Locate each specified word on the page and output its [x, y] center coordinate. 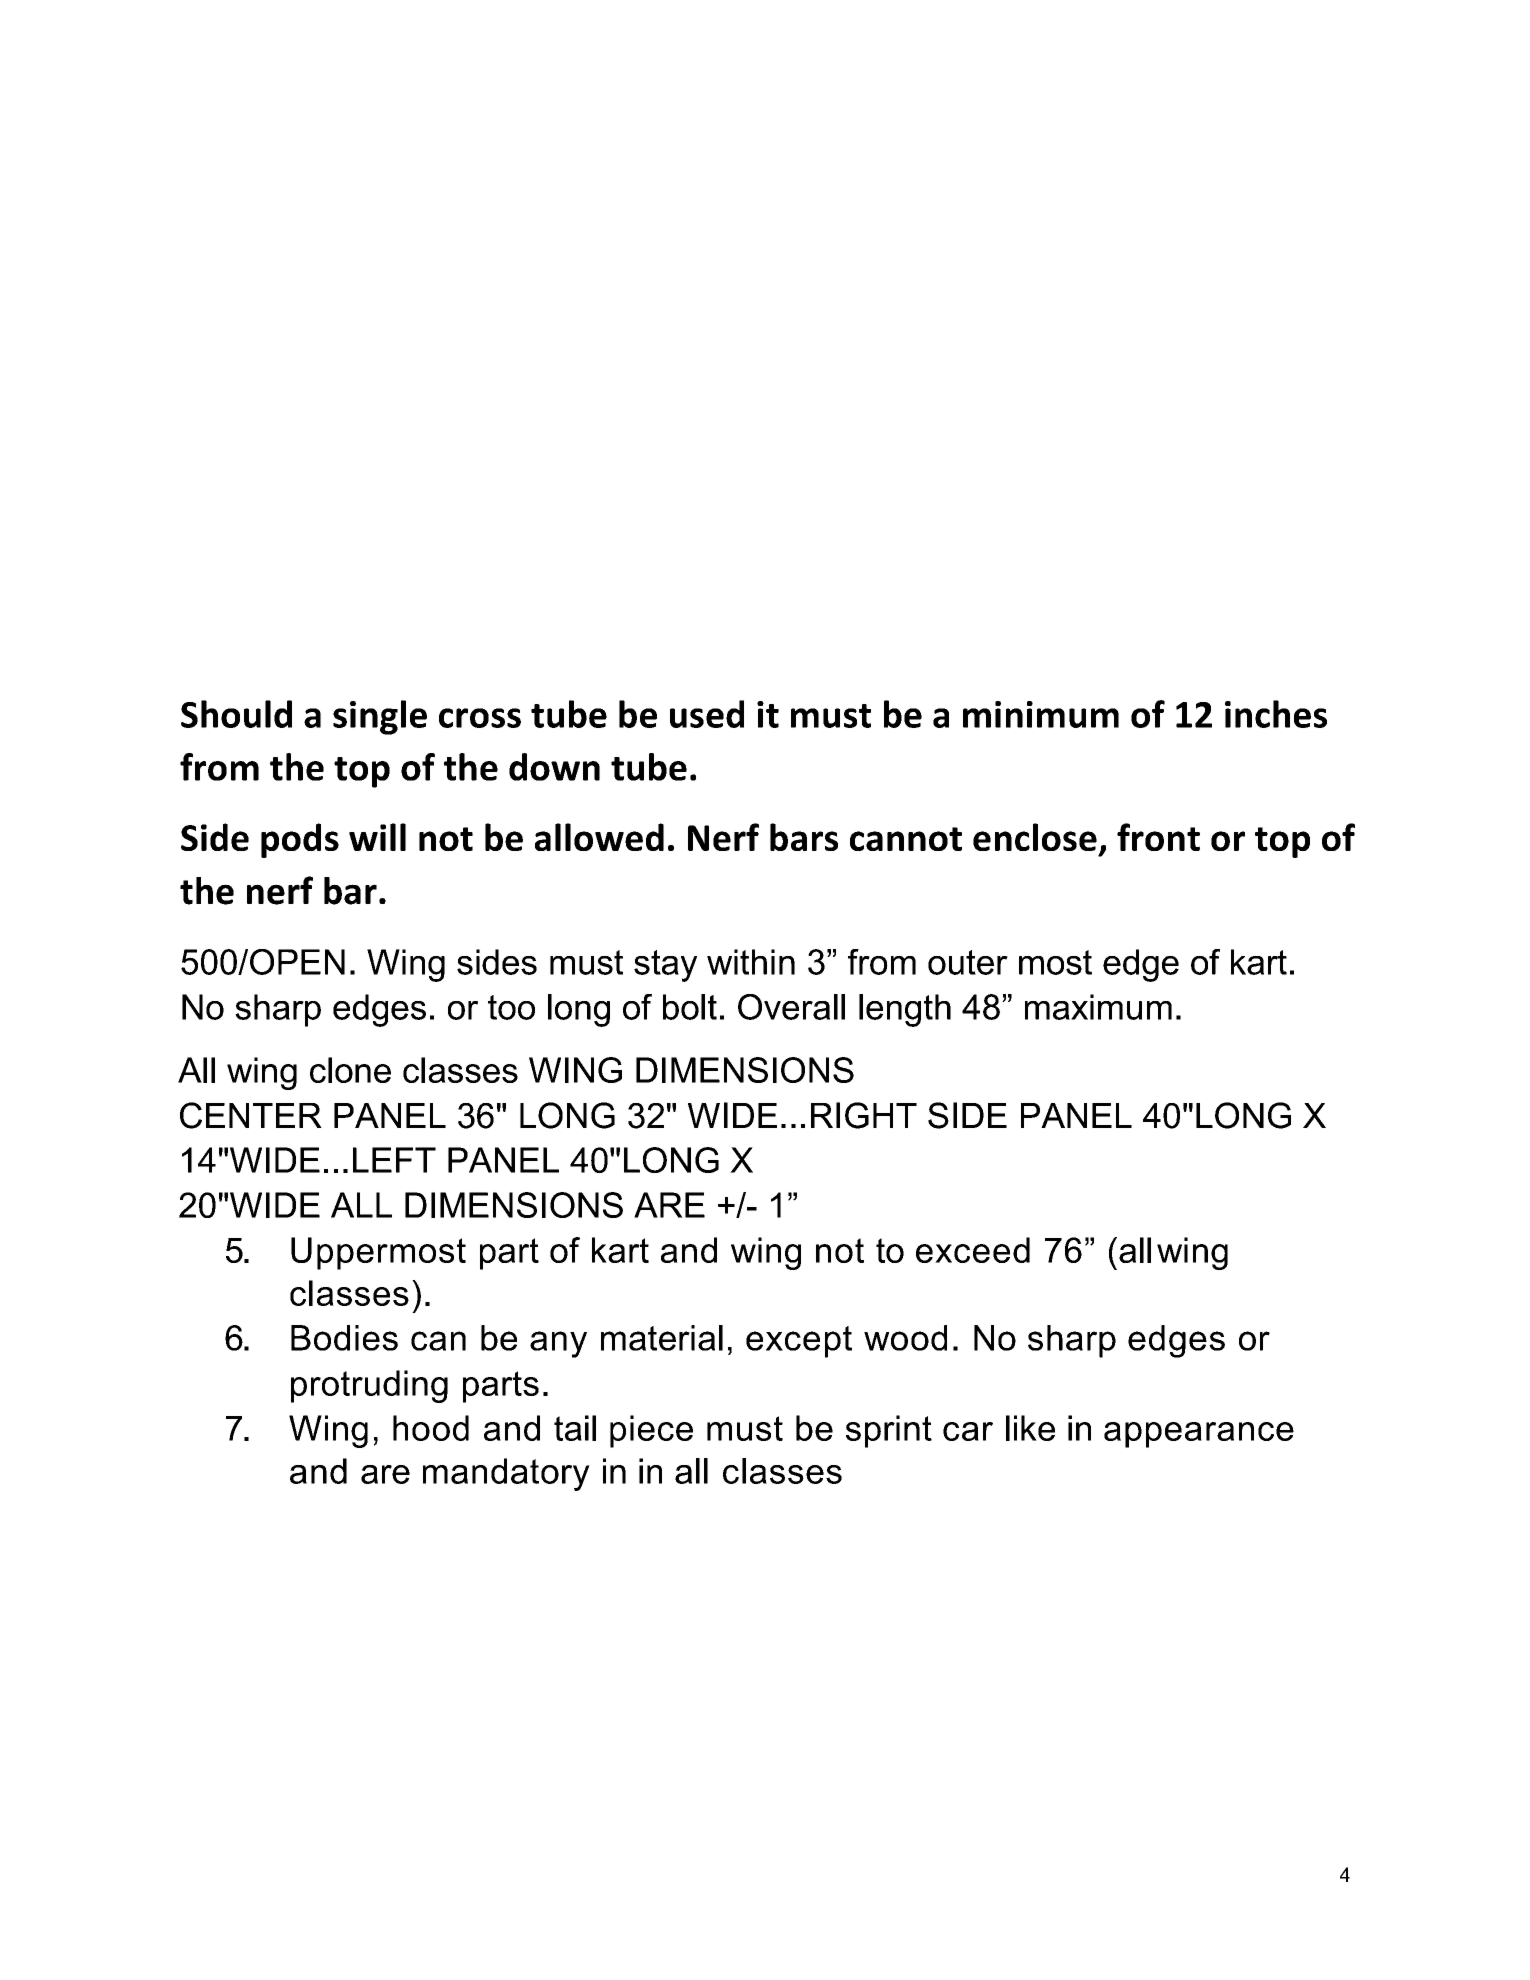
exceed [973, 1250]
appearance [1199, 1435]
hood [431, 1428]
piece [651, 1431]
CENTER [251, 1115]
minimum [1041, 714]
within [751, 962]
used [707, 714]
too [511, 1007]
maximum [1098, 1007]
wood [905, 1338]
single [380, 717]
